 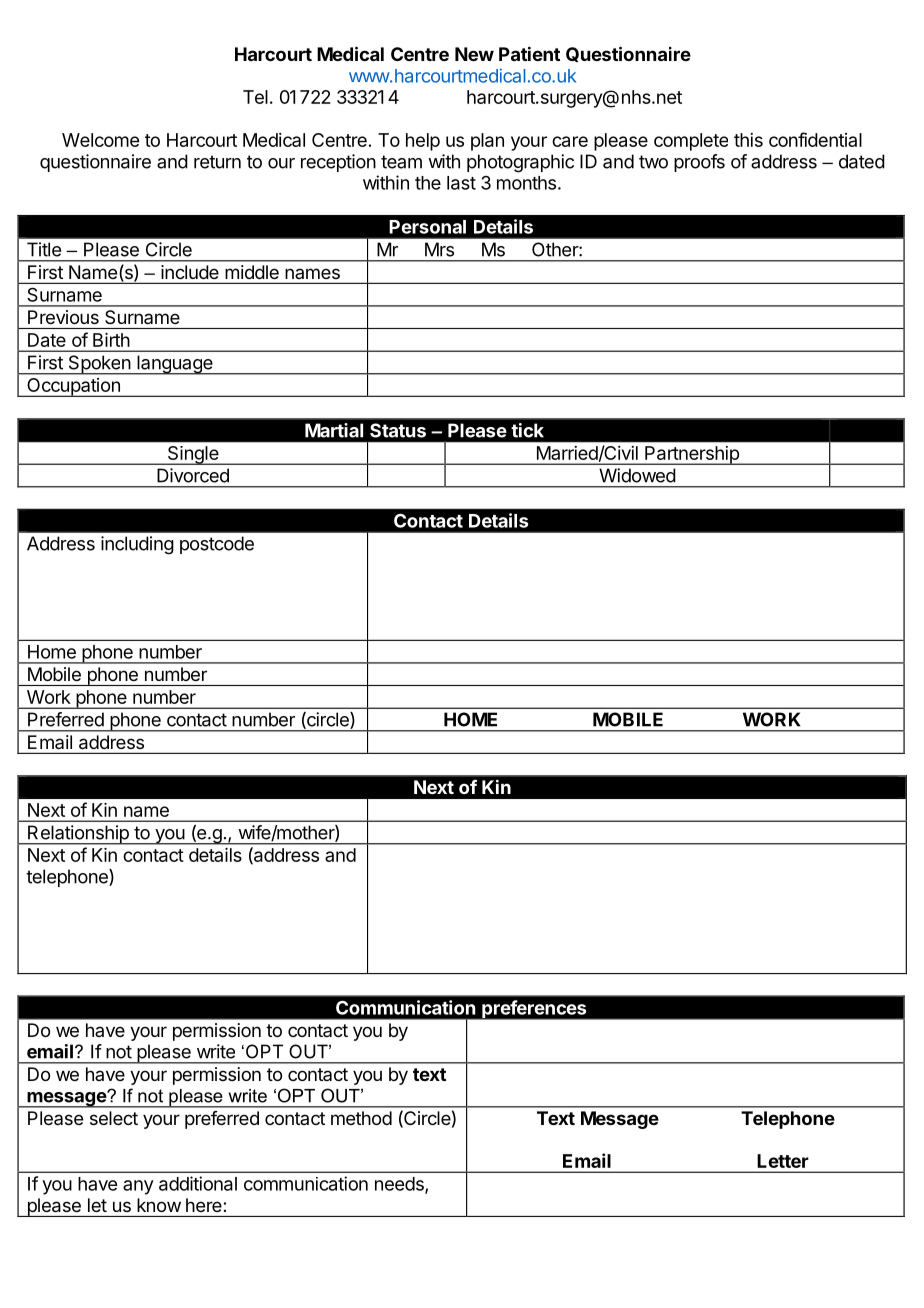 I want to click on any, so click(x=138, y=1187).
